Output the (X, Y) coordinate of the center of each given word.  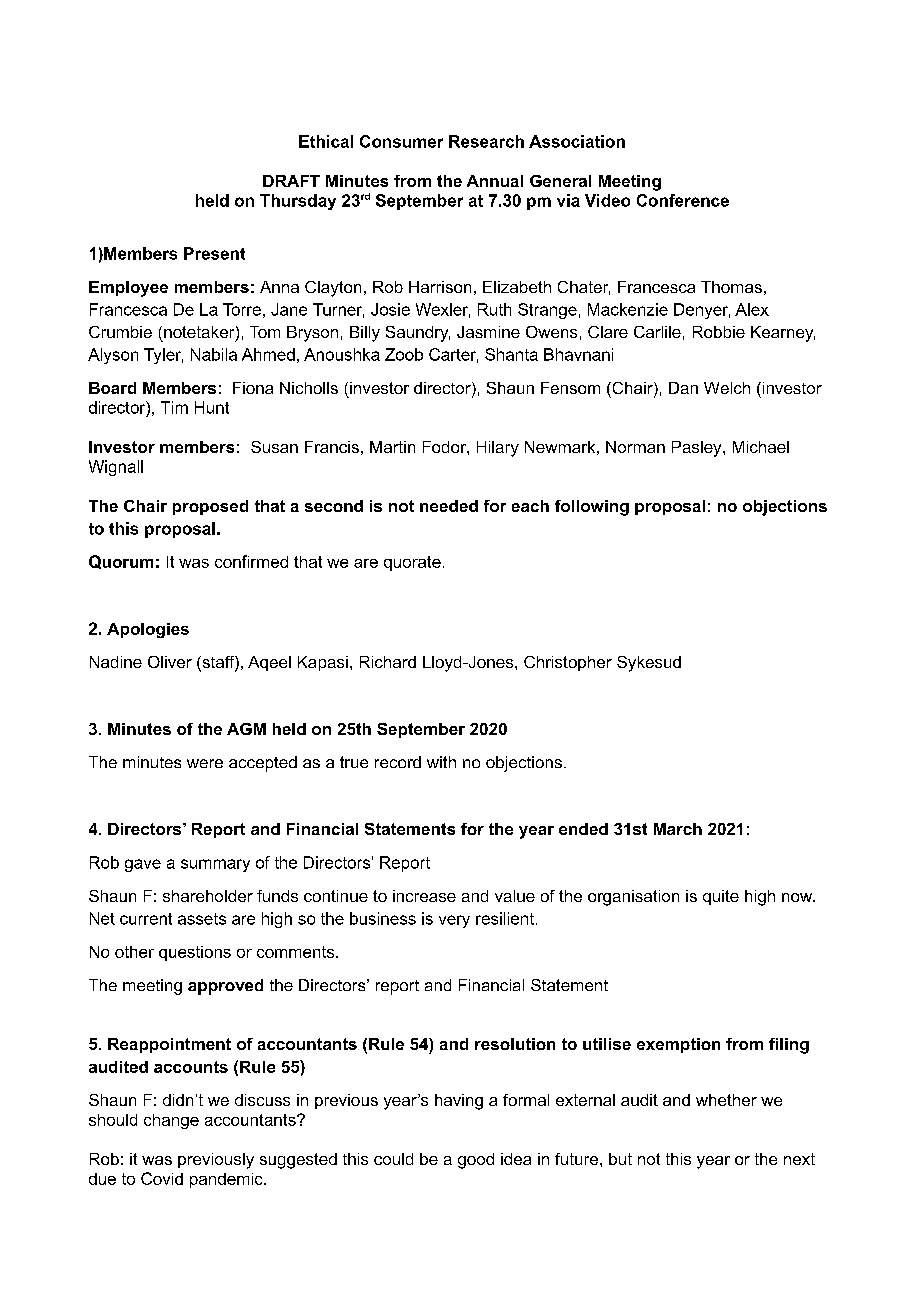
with (441, 762)
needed (449, 506)
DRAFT (291, 181)
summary (215, 865)
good (476, 1161)
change (171, 1121)
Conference (683, 200)
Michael (761, 447)
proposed (210, 507)
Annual (495, 181)
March (678, 829)
